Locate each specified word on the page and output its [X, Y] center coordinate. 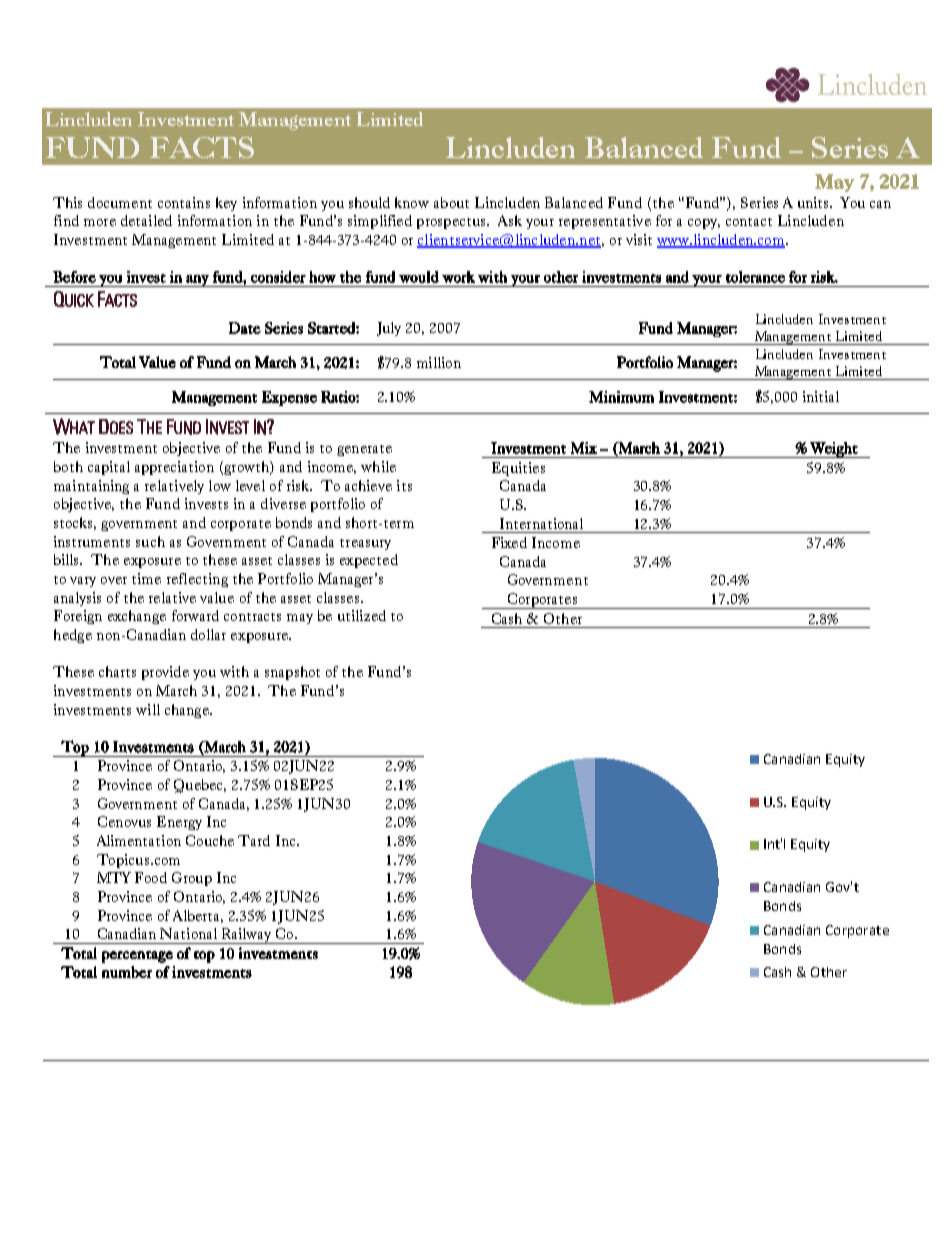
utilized [362, 615]
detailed [146, 220]
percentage [137, 957]
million [439, 362]
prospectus [452, 223]
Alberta [198, 916]
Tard [254, 840]
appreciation [174, 468]
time [146, 578]
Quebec [200, 786]
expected [369, 561]
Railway [246, 936]
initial [821, 396]
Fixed [509, 542]
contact [749, 222]
